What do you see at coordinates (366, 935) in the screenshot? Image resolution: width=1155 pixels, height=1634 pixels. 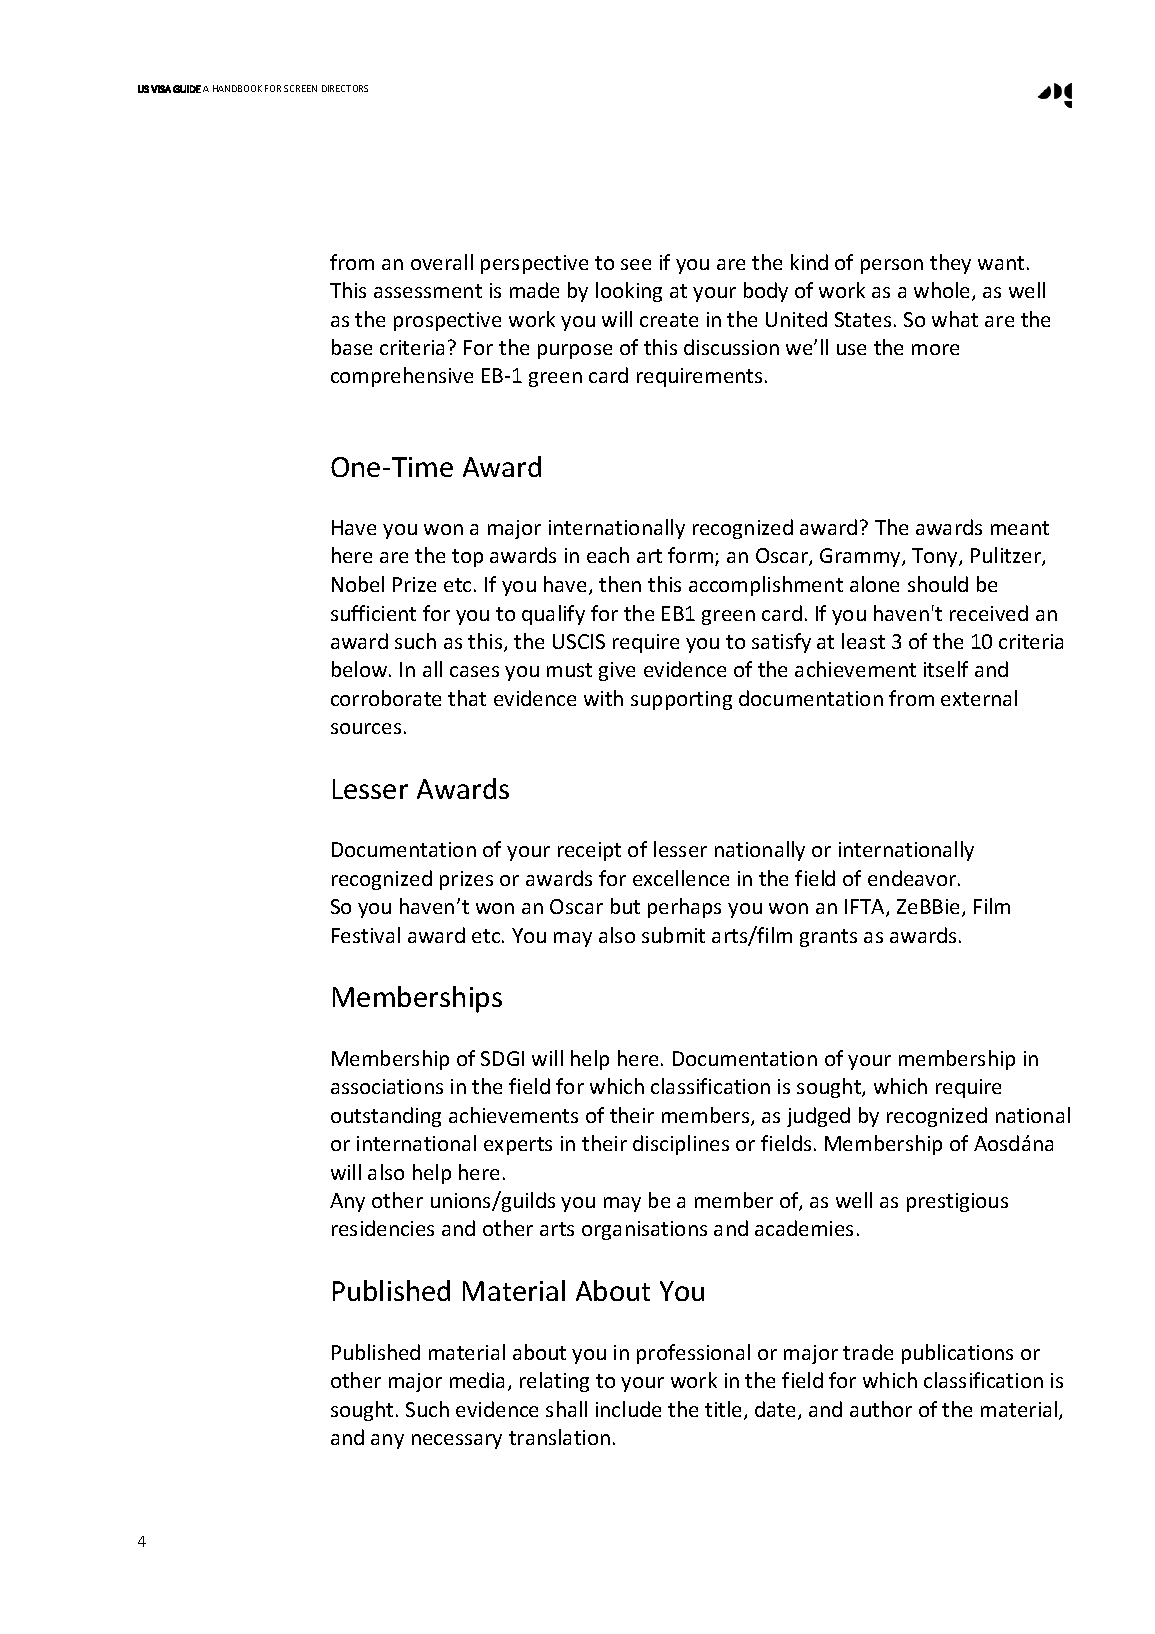 I see `Festival` at bounding box center [366, 935].
